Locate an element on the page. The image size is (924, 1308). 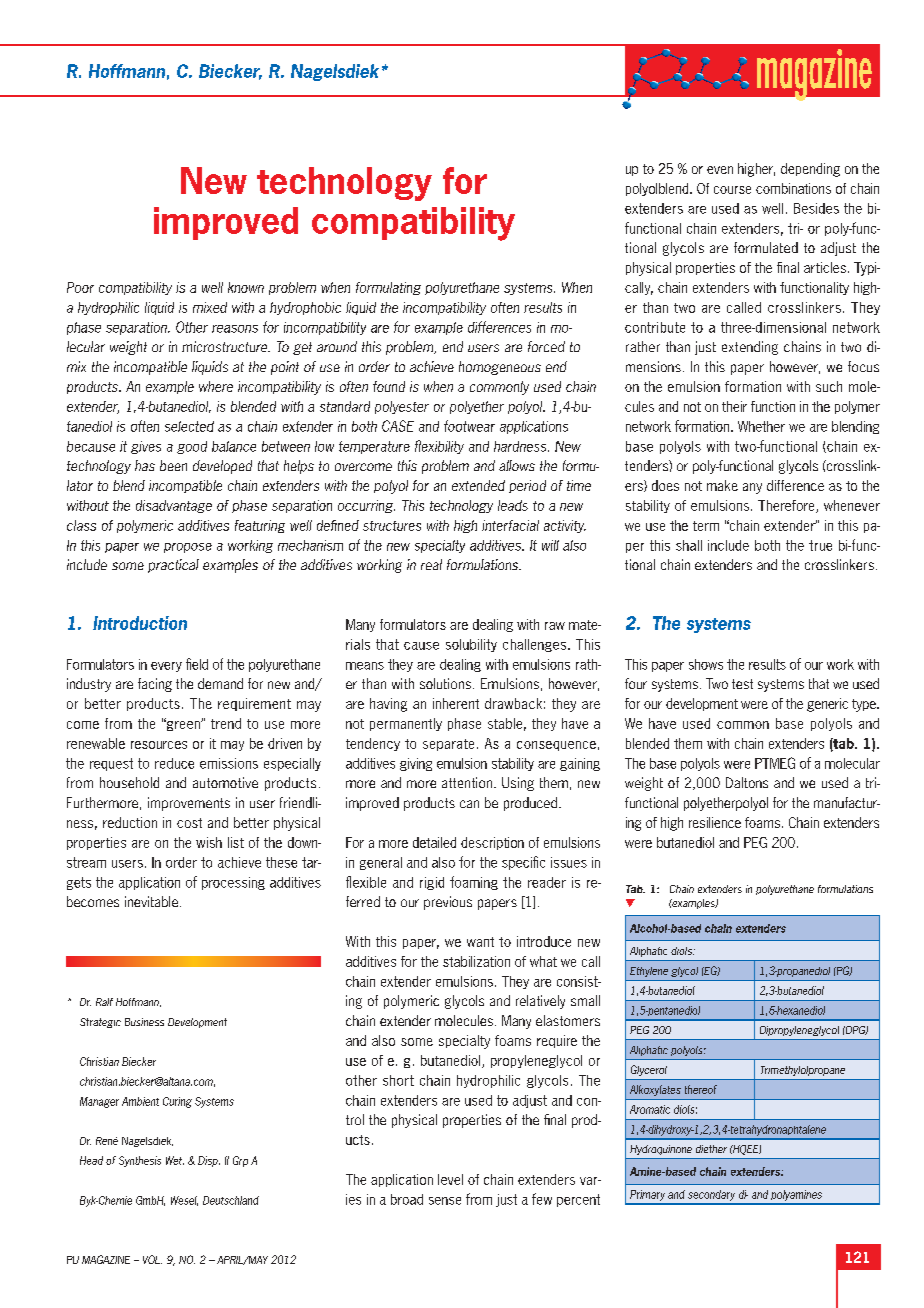
test is located at coordinates (742, 684).
